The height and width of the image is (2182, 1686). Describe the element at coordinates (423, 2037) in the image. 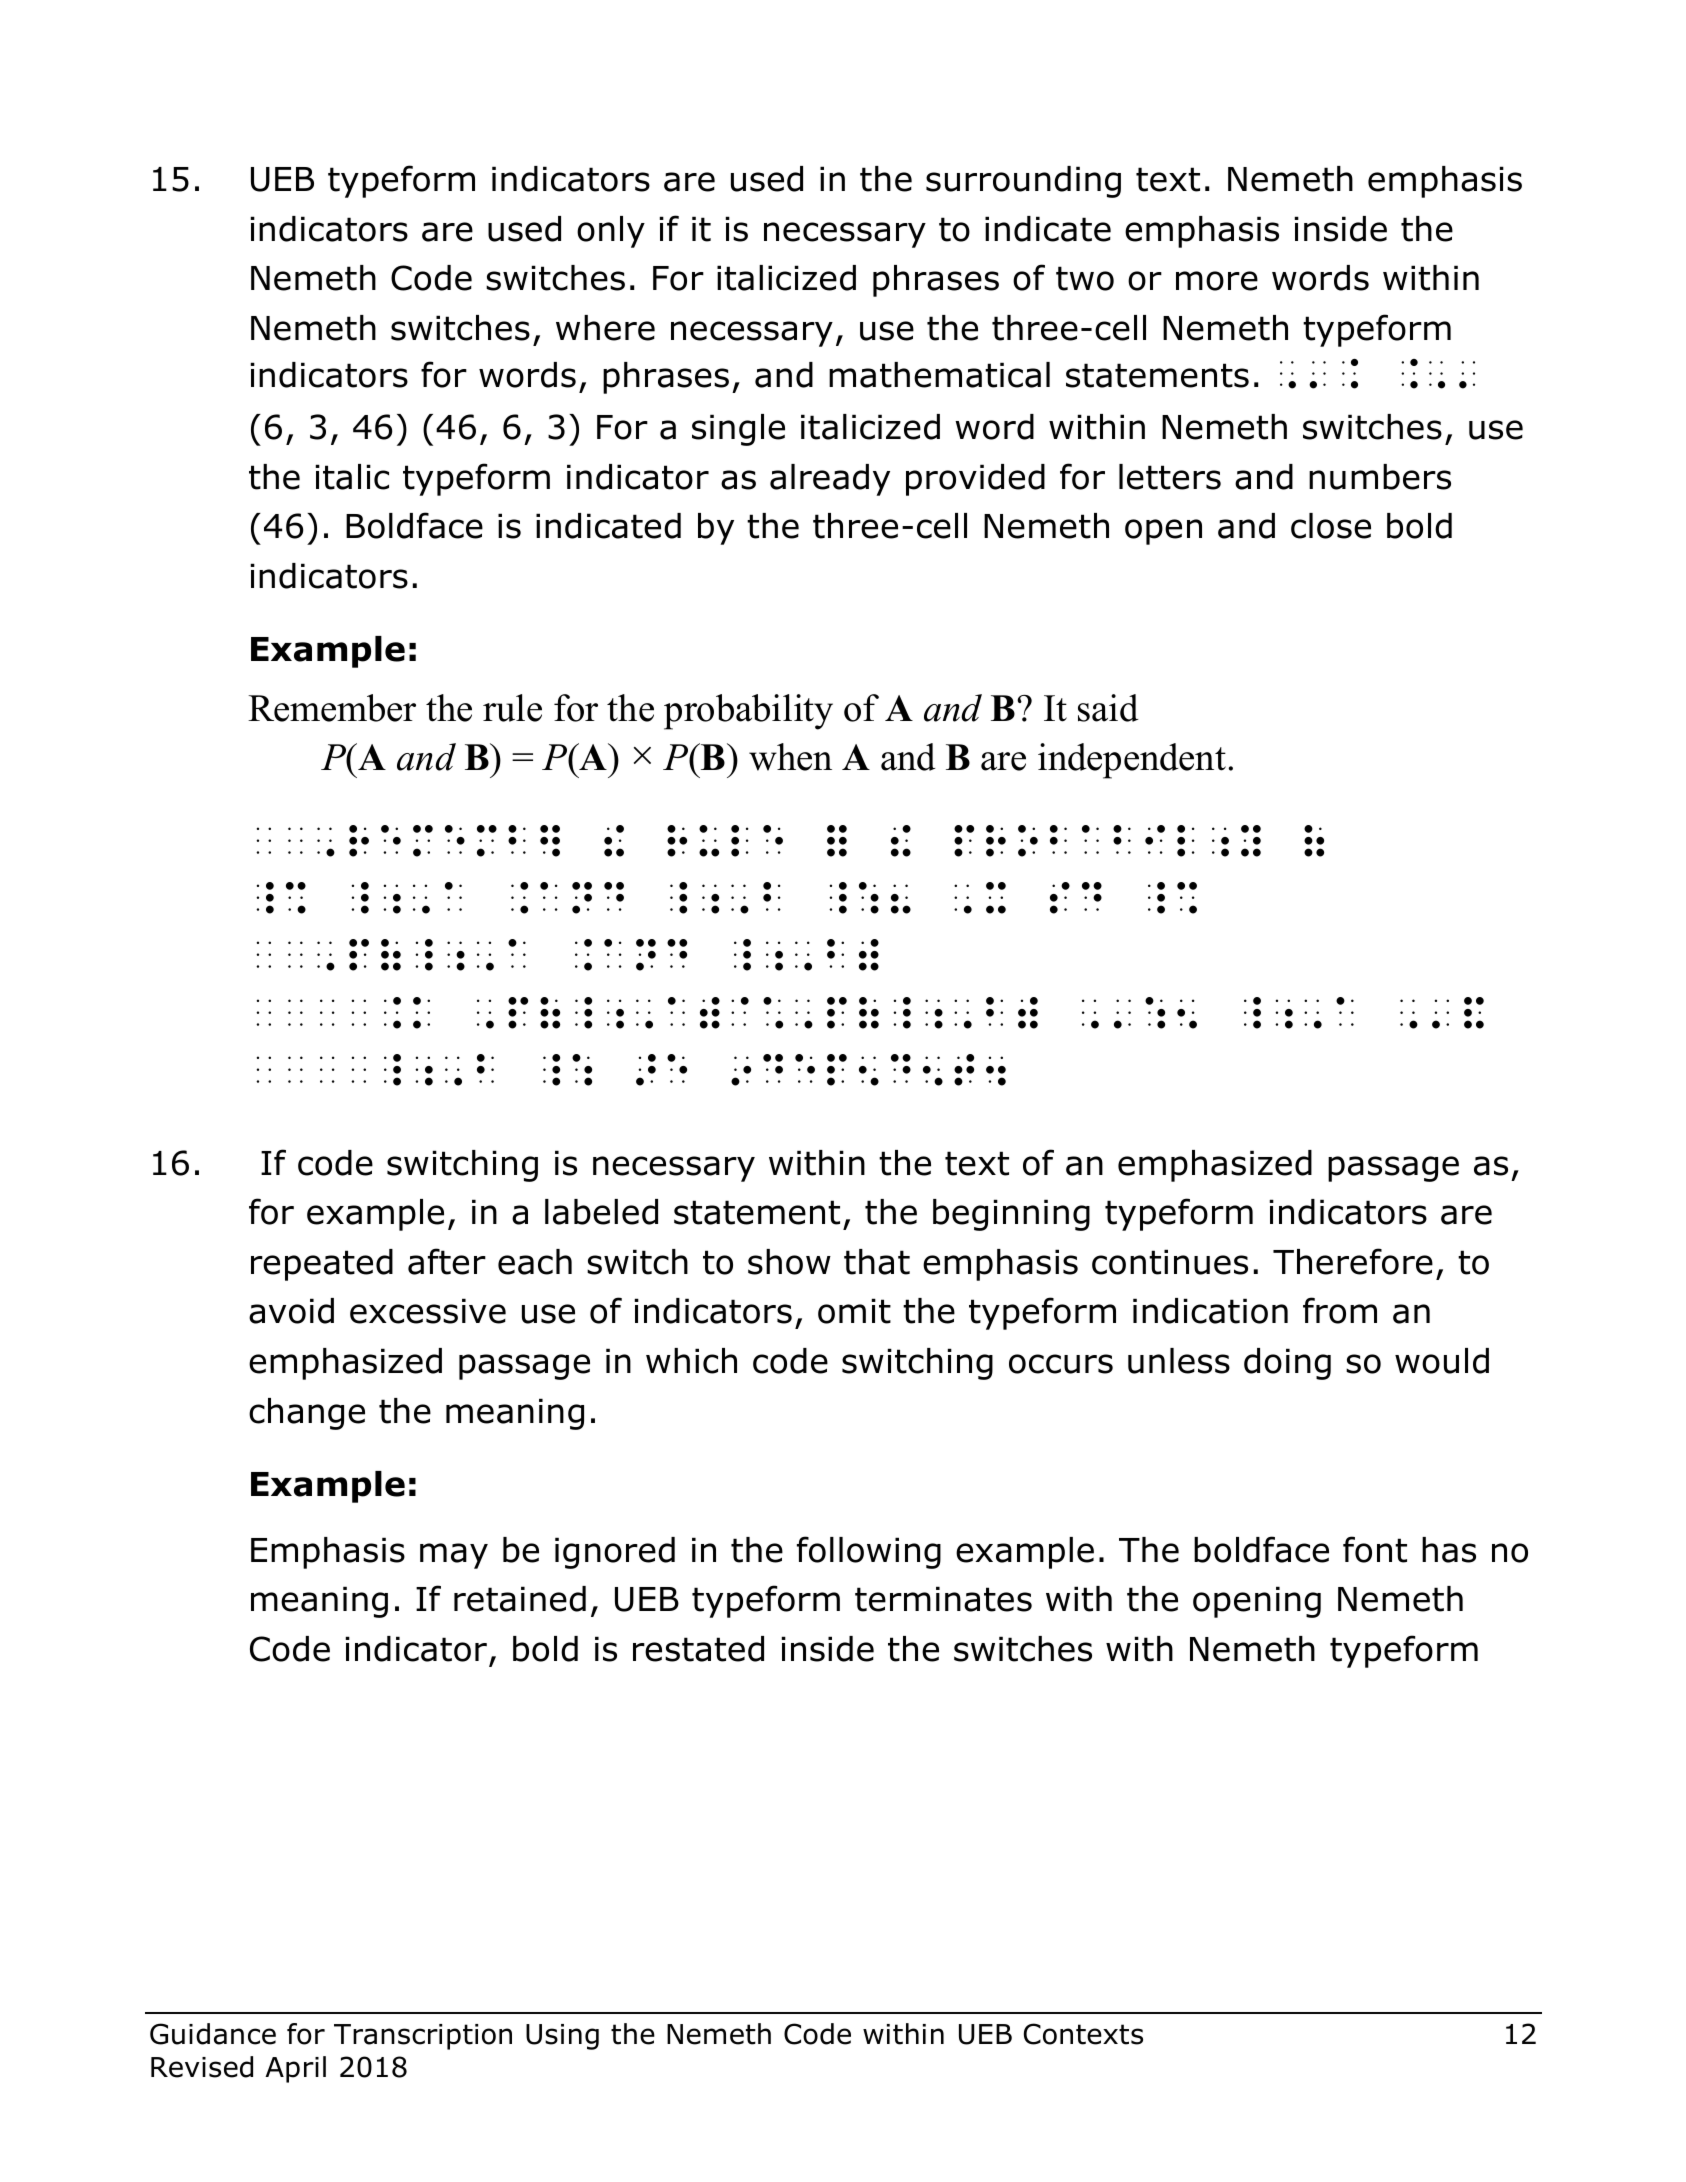

I see `Transcription` at that location.
